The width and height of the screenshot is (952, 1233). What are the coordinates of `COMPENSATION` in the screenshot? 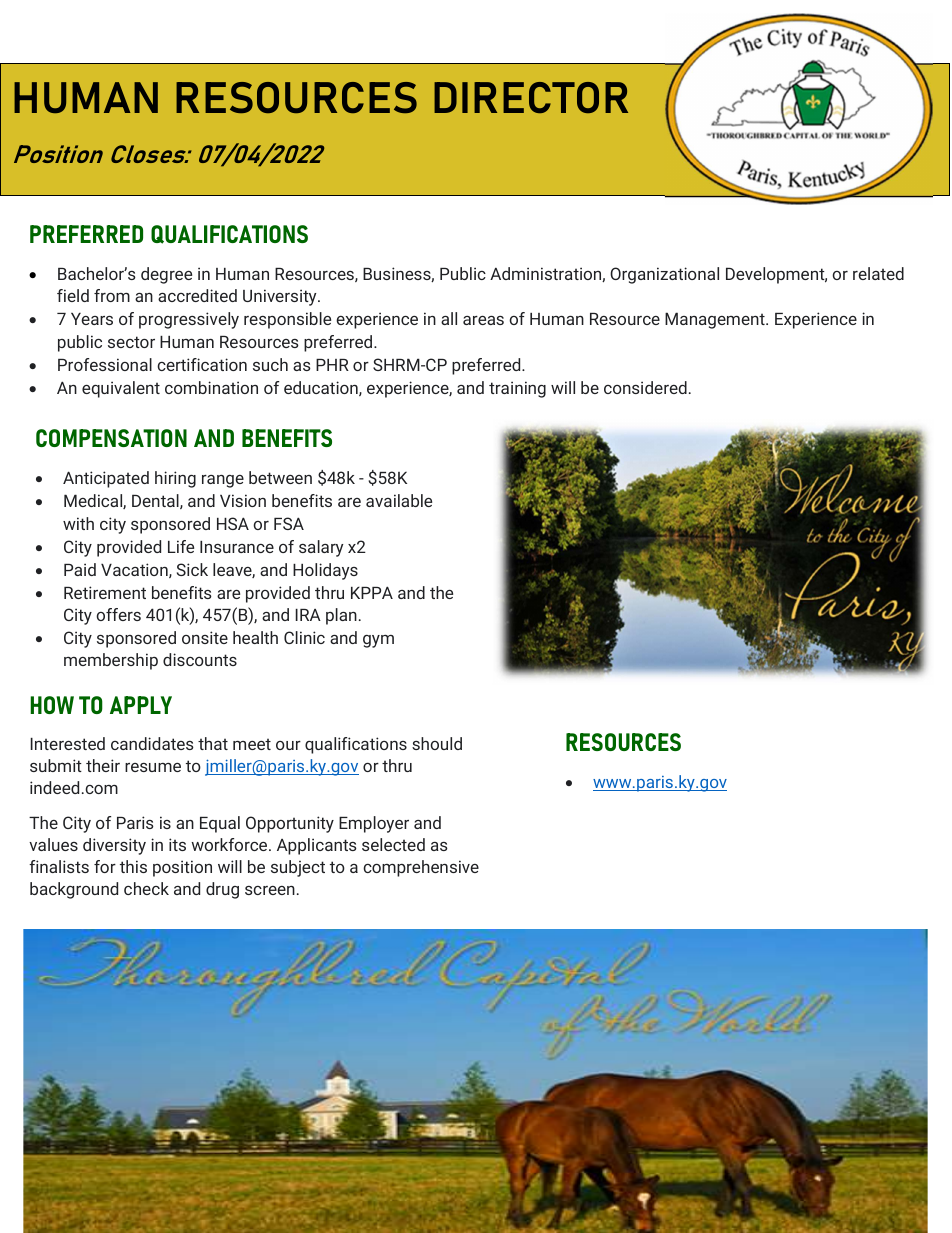 It's located at (111, 438).
